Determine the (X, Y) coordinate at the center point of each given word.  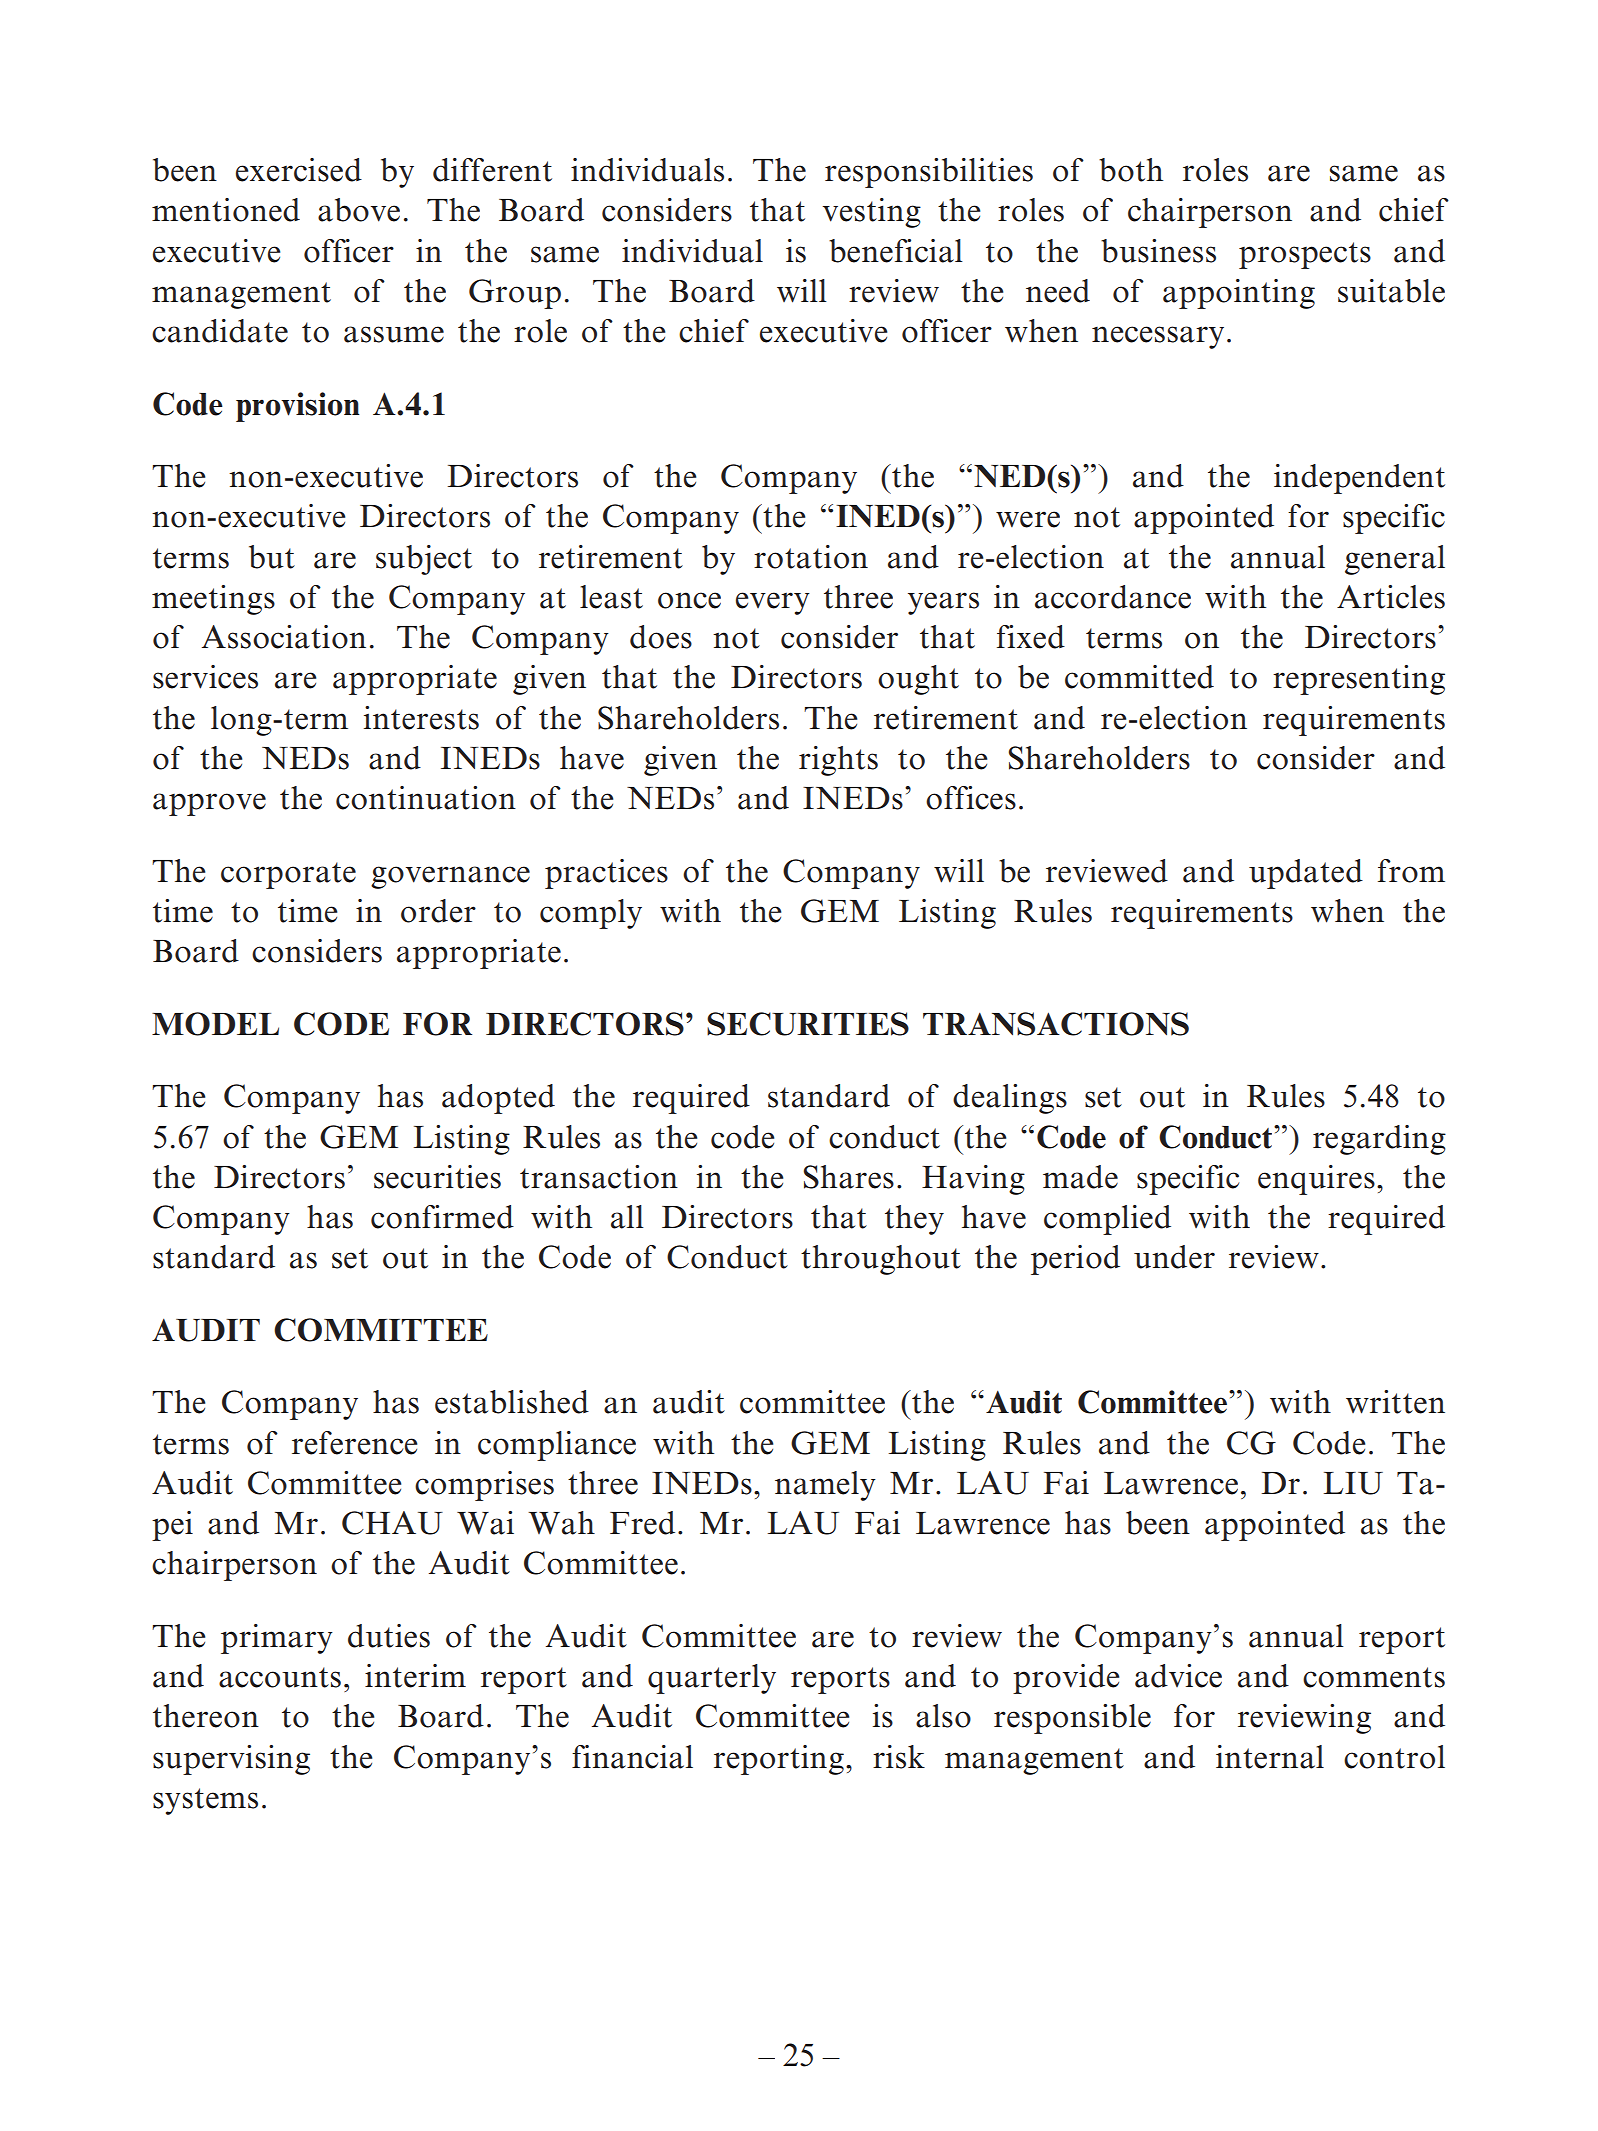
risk (899, 1757)
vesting (872, 213)
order (438, 911)
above (359, 210)
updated (1306, 874)
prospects (1305, 255)
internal (1270, 1757)
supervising (231, 1760)
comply (591, 914)
